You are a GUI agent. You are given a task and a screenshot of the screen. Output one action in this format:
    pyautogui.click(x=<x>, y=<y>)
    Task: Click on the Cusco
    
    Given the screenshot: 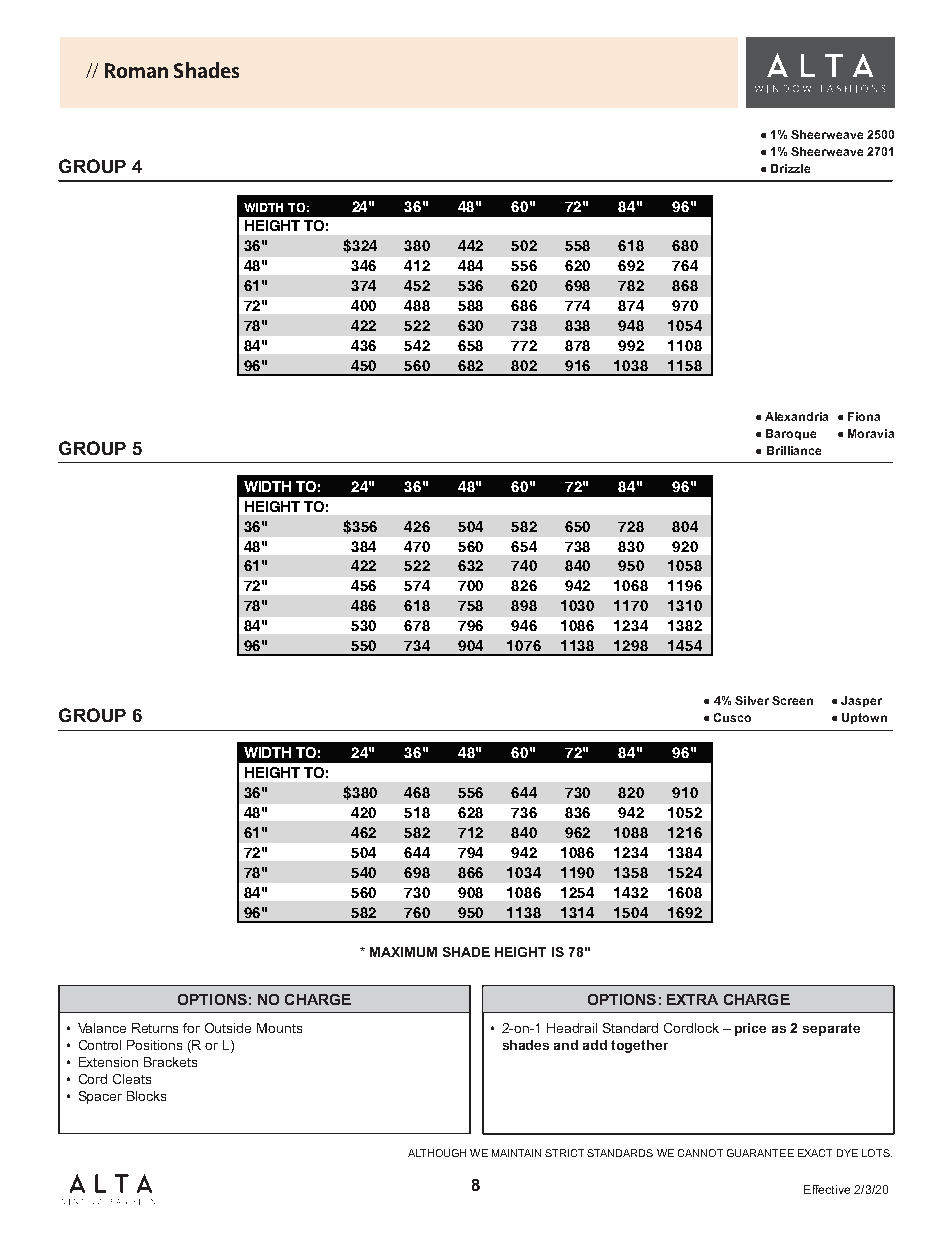 What is the action you would take?
    pyautogui.click(x=732, y=717)
